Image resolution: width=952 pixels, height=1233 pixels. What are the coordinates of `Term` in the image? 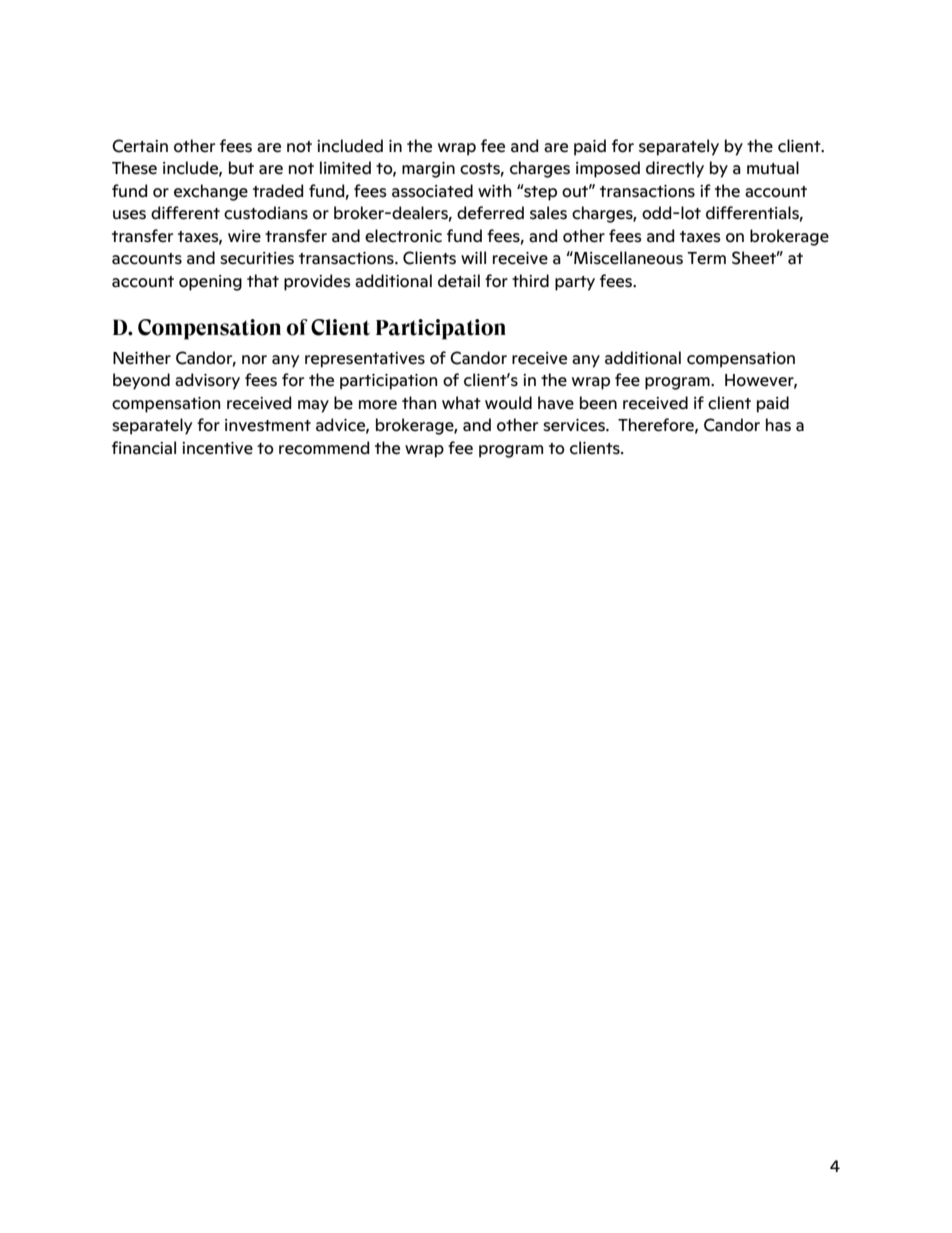 It's located at (706, 258).
